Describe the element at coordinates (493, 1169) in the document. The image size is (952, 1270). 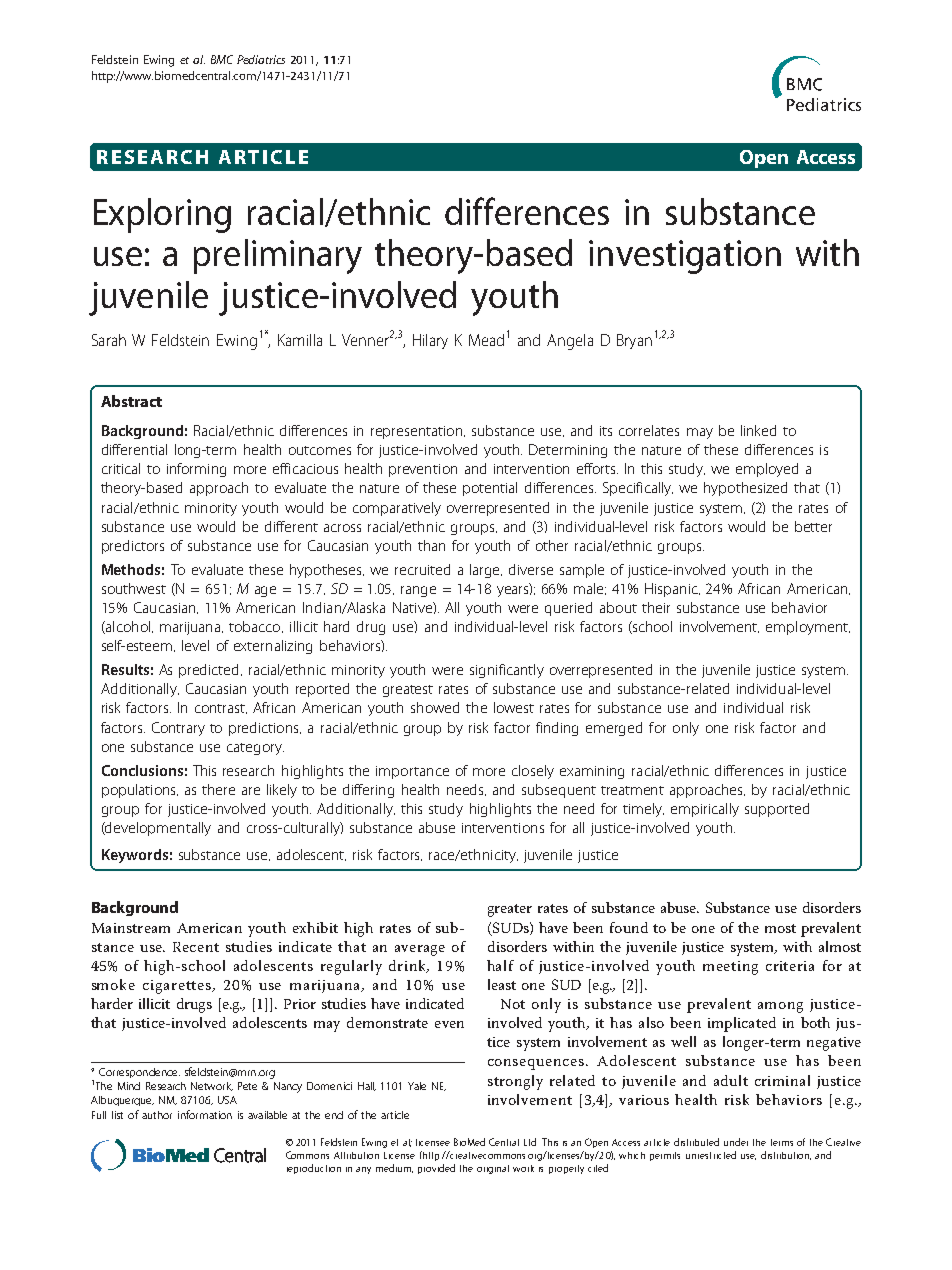
I see `original` at that location.
